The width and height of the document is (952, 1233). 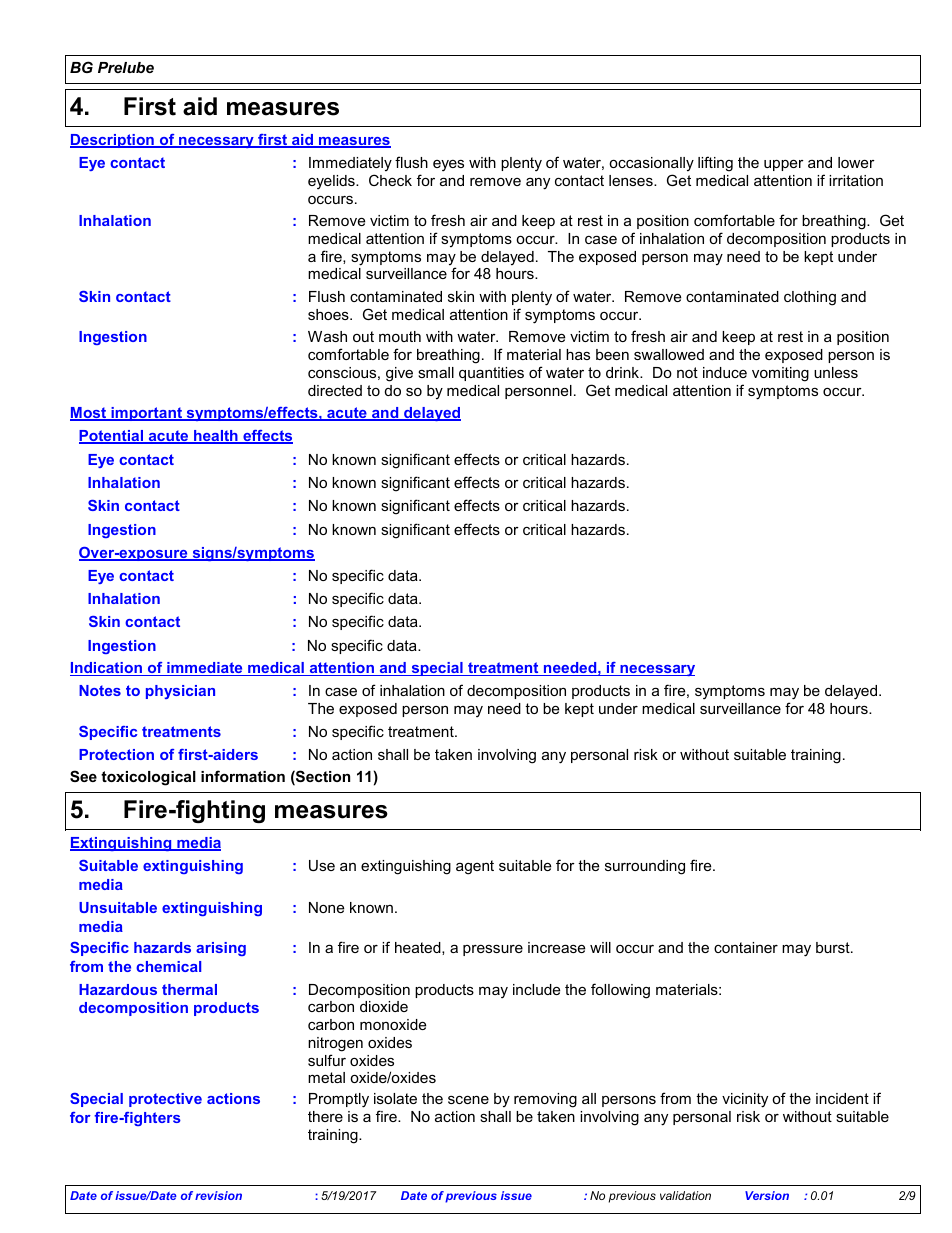 I want to click on eyes, so click(x=448, y=166).
